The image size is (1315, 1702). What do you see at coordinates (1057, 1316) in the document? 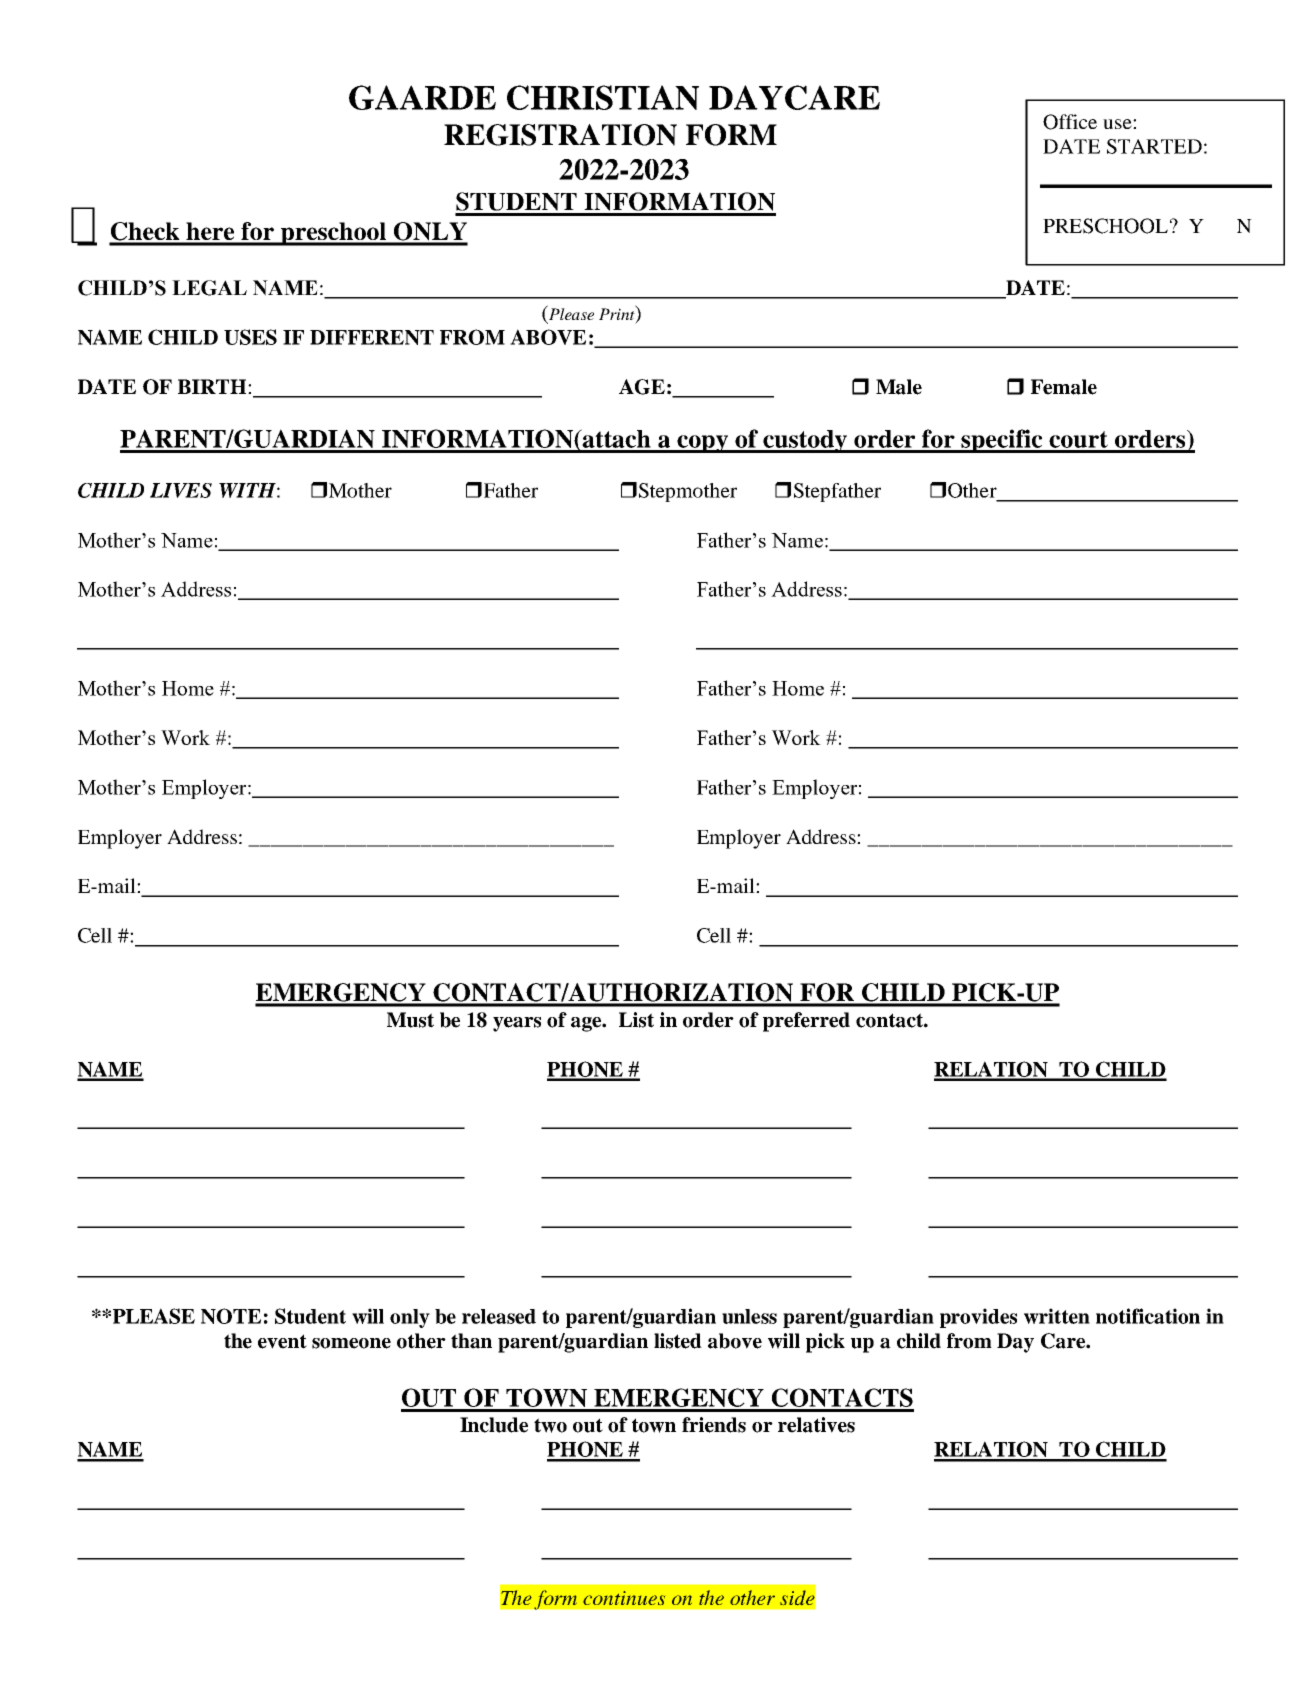
I see `written` at bounding box center [1057, 1316].
